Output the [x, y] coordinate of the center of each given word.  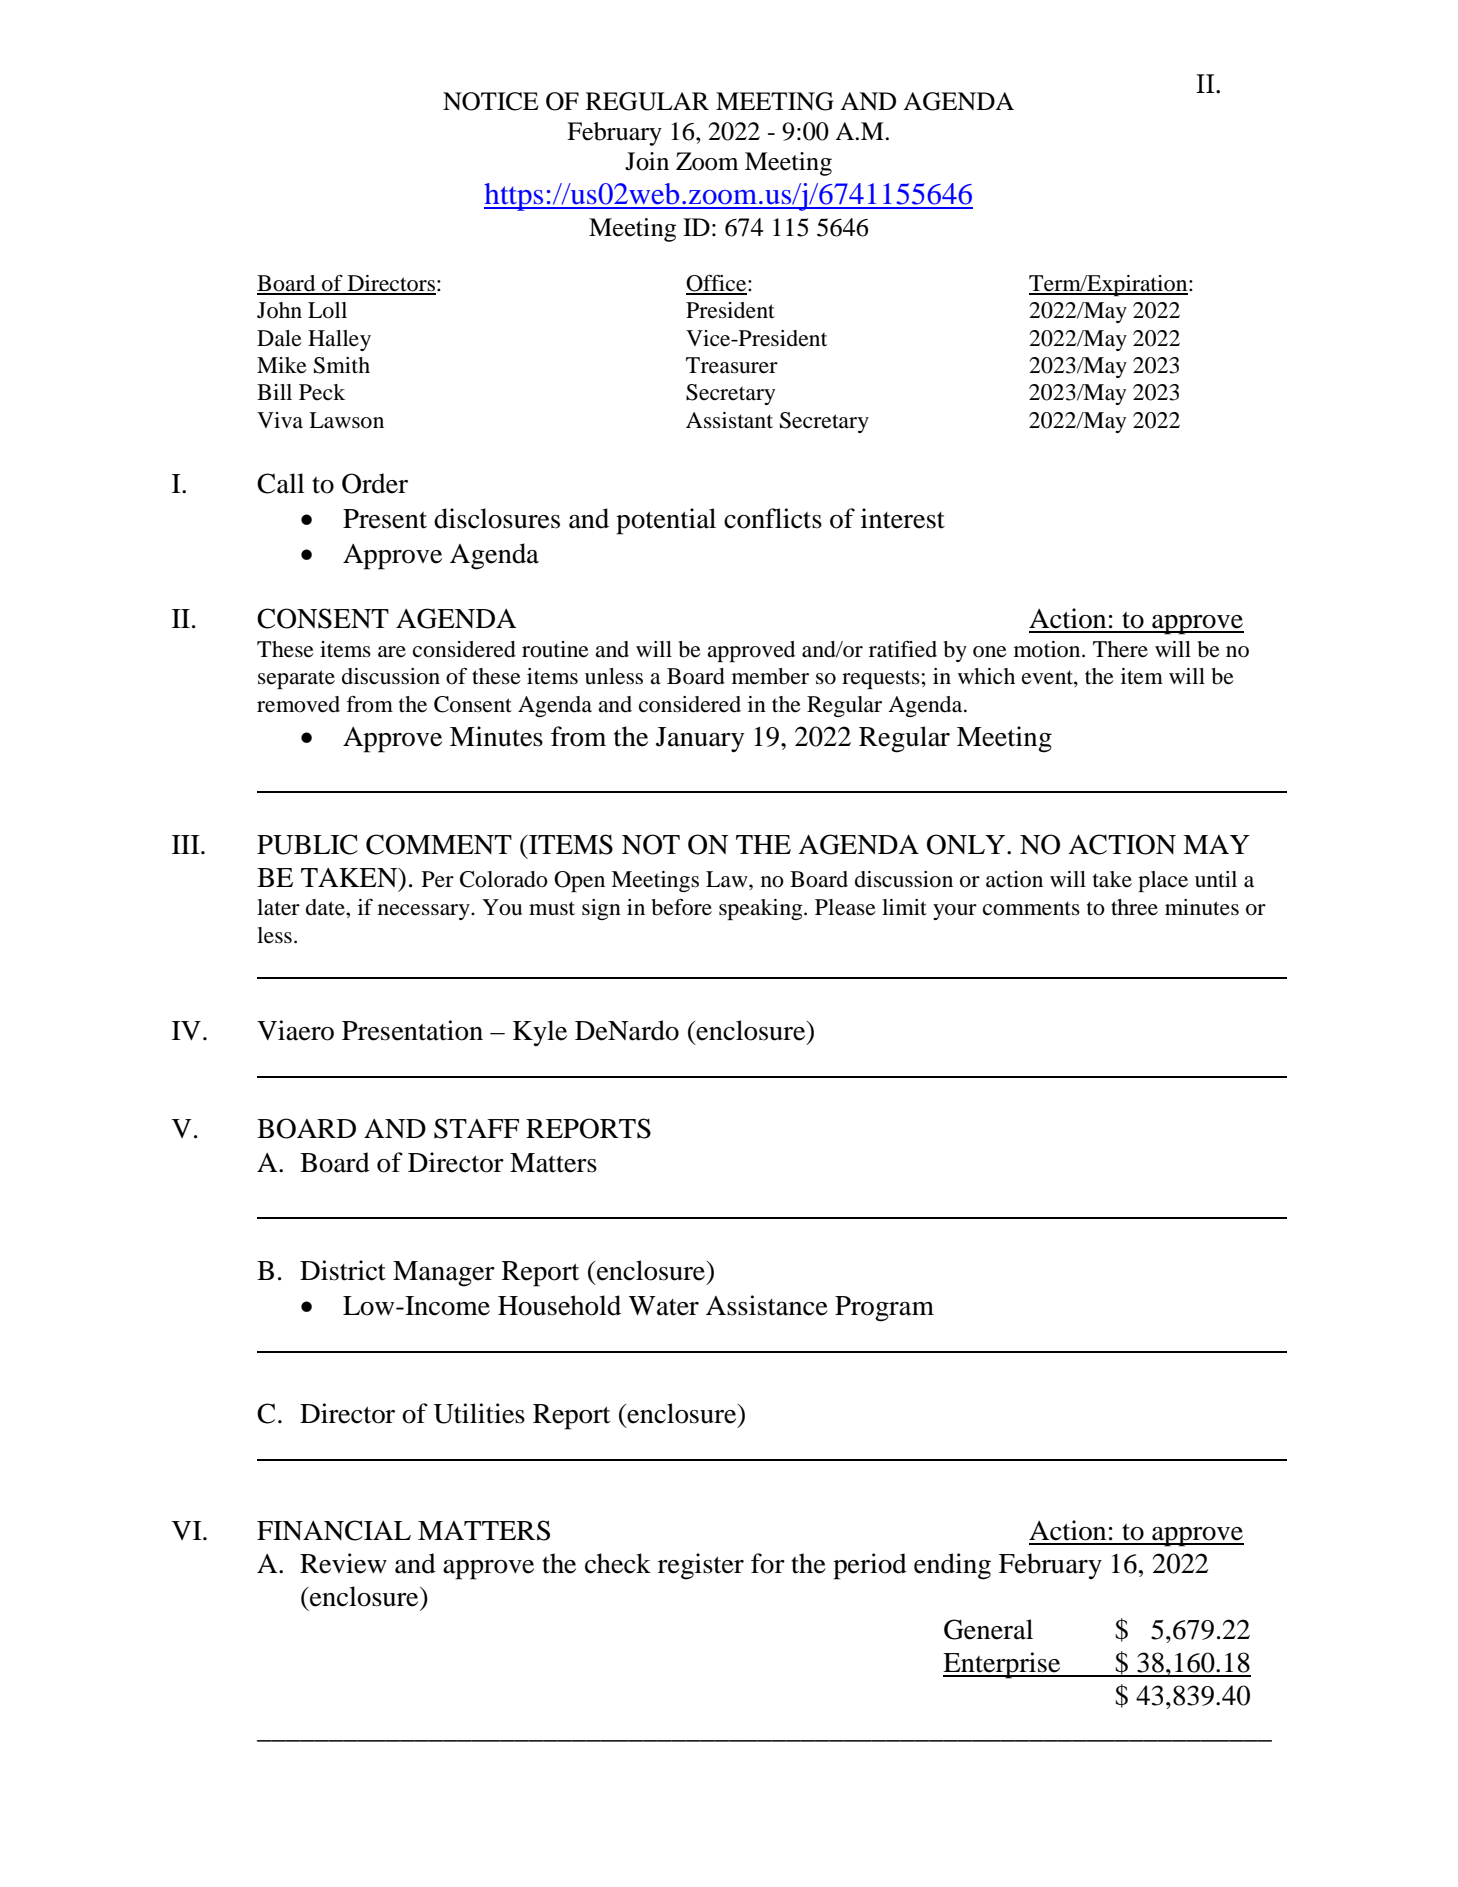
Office [717, 284]
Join [647, 161]
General [988, 1629]
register [701, 1566]
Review [343, 1563]
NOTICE [491, 101]
